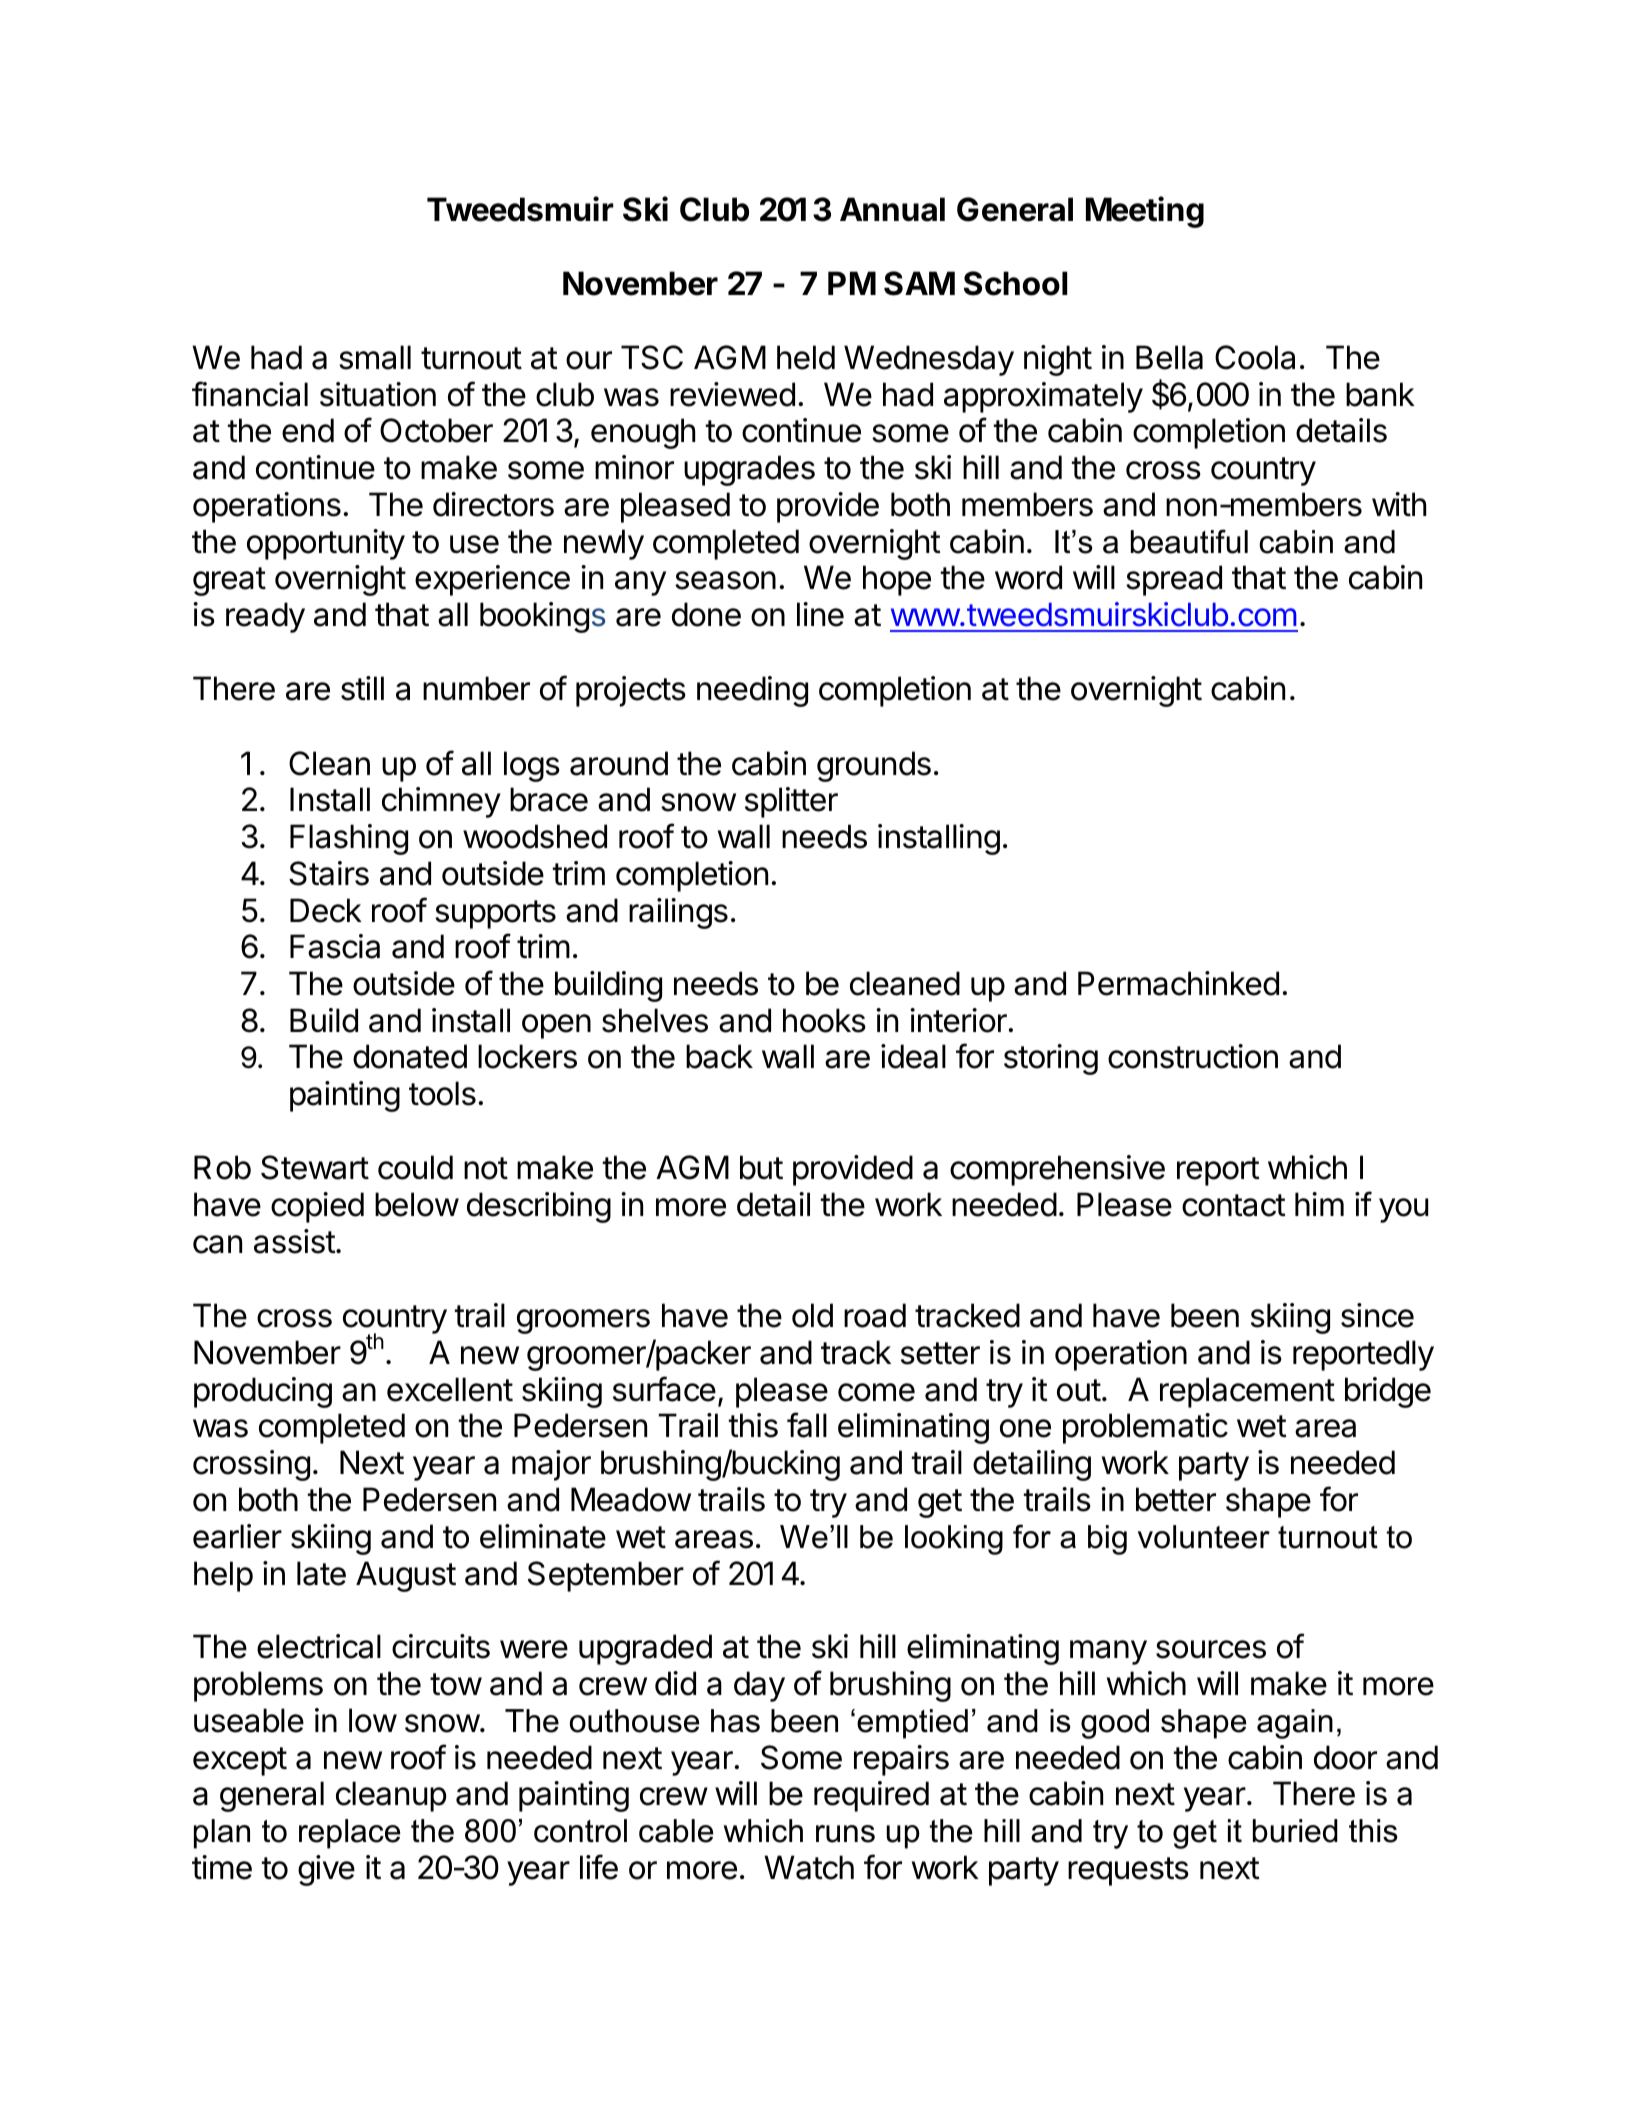  I want to click on assist, so click(295, 1241).
